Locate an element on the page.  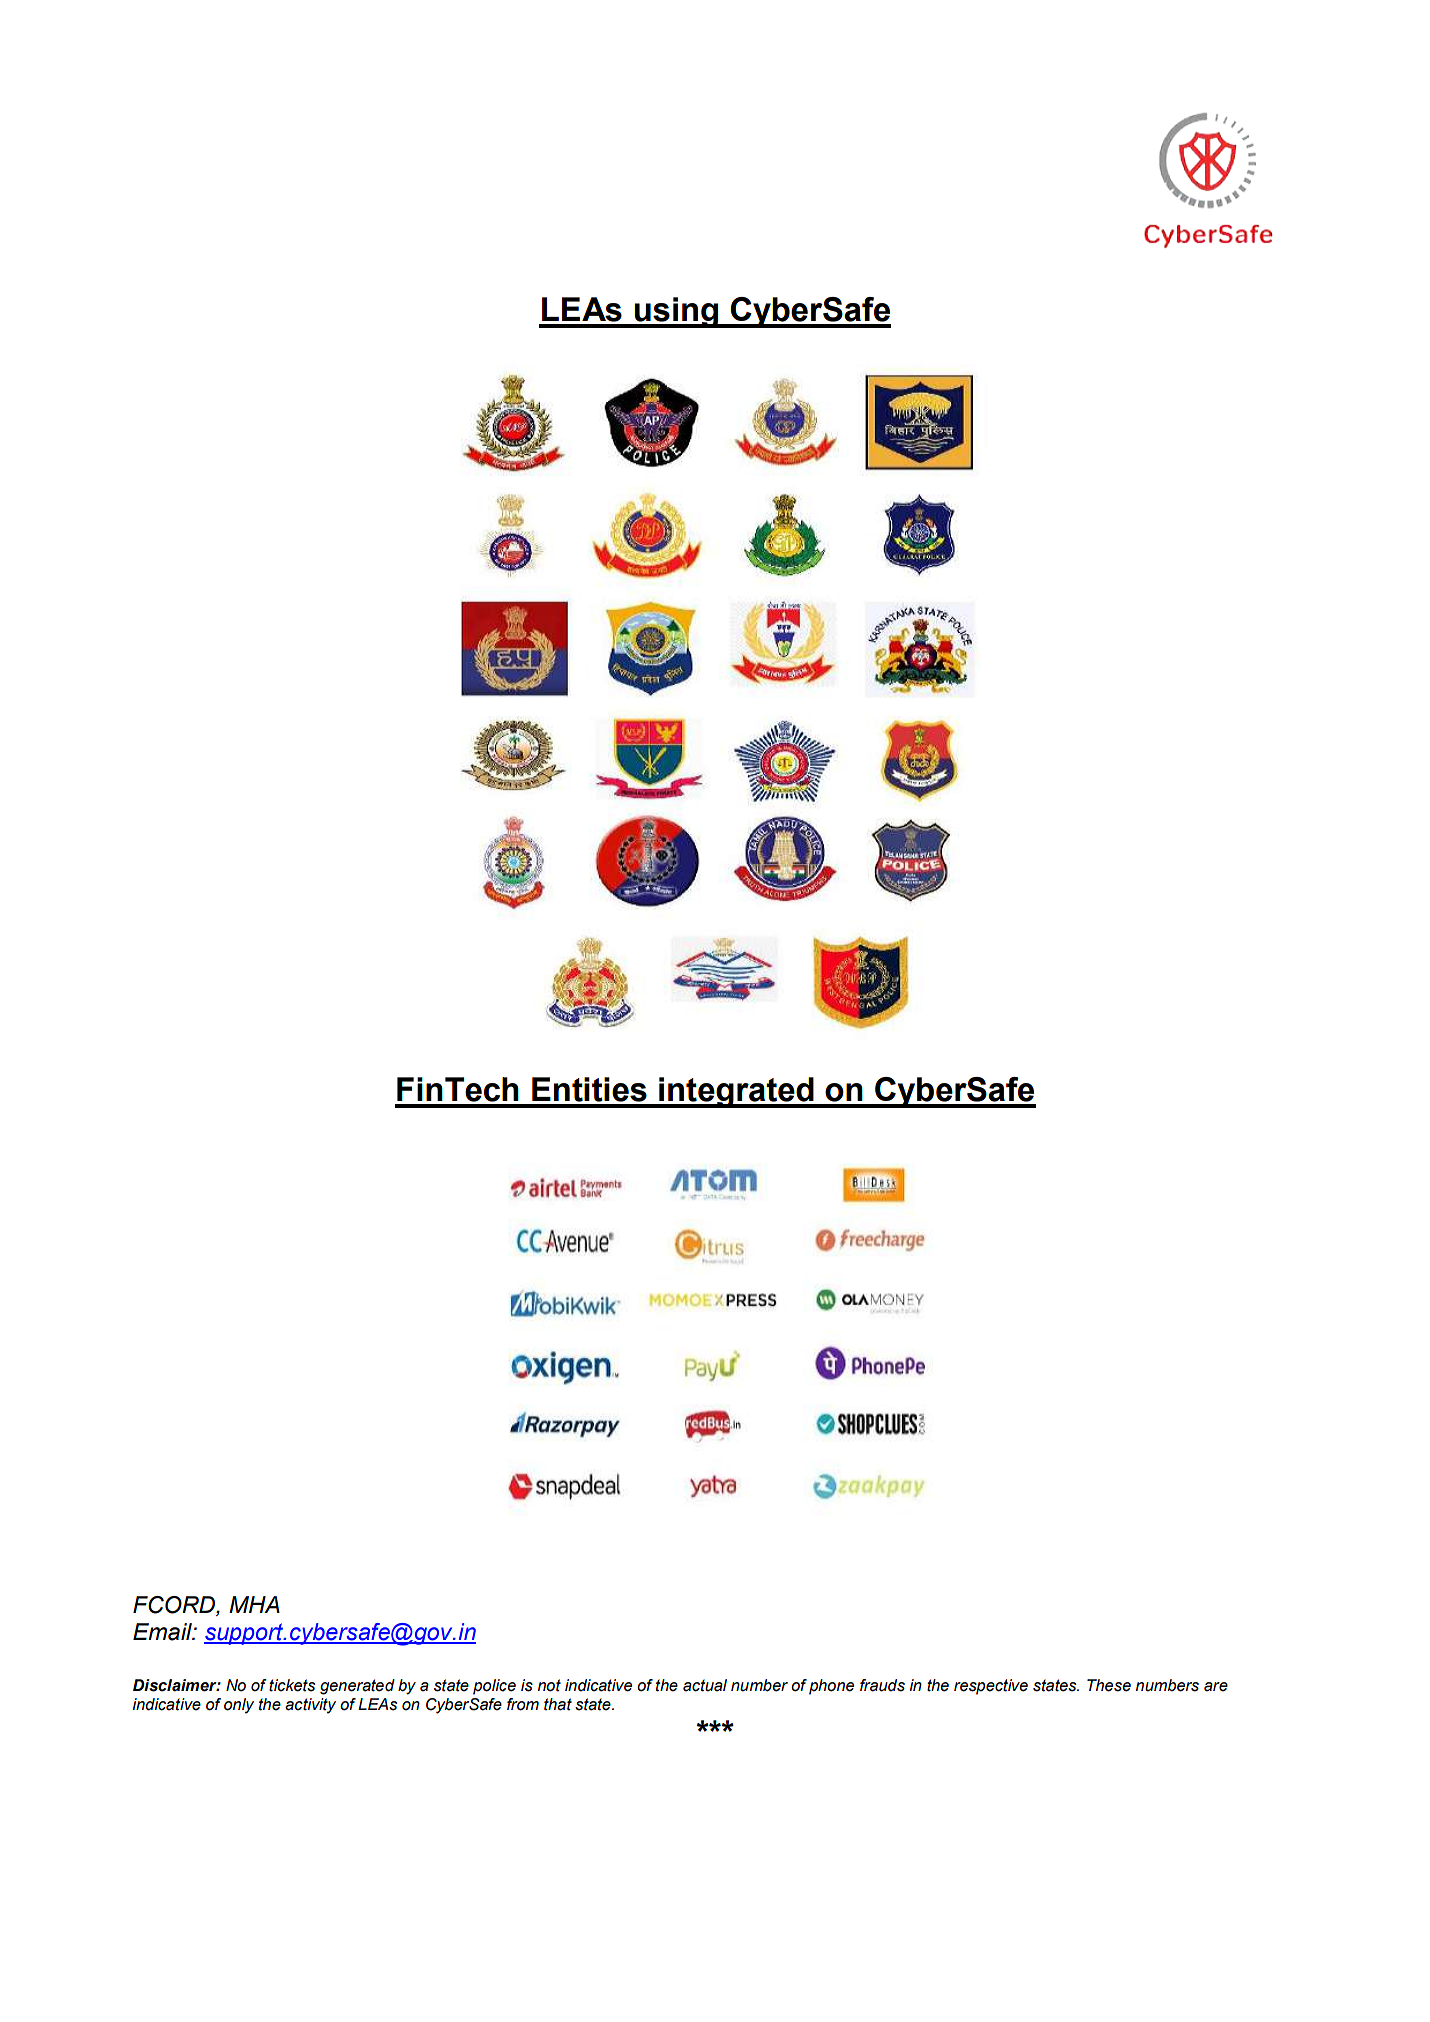
only is located at coordinates (239, 1706).
